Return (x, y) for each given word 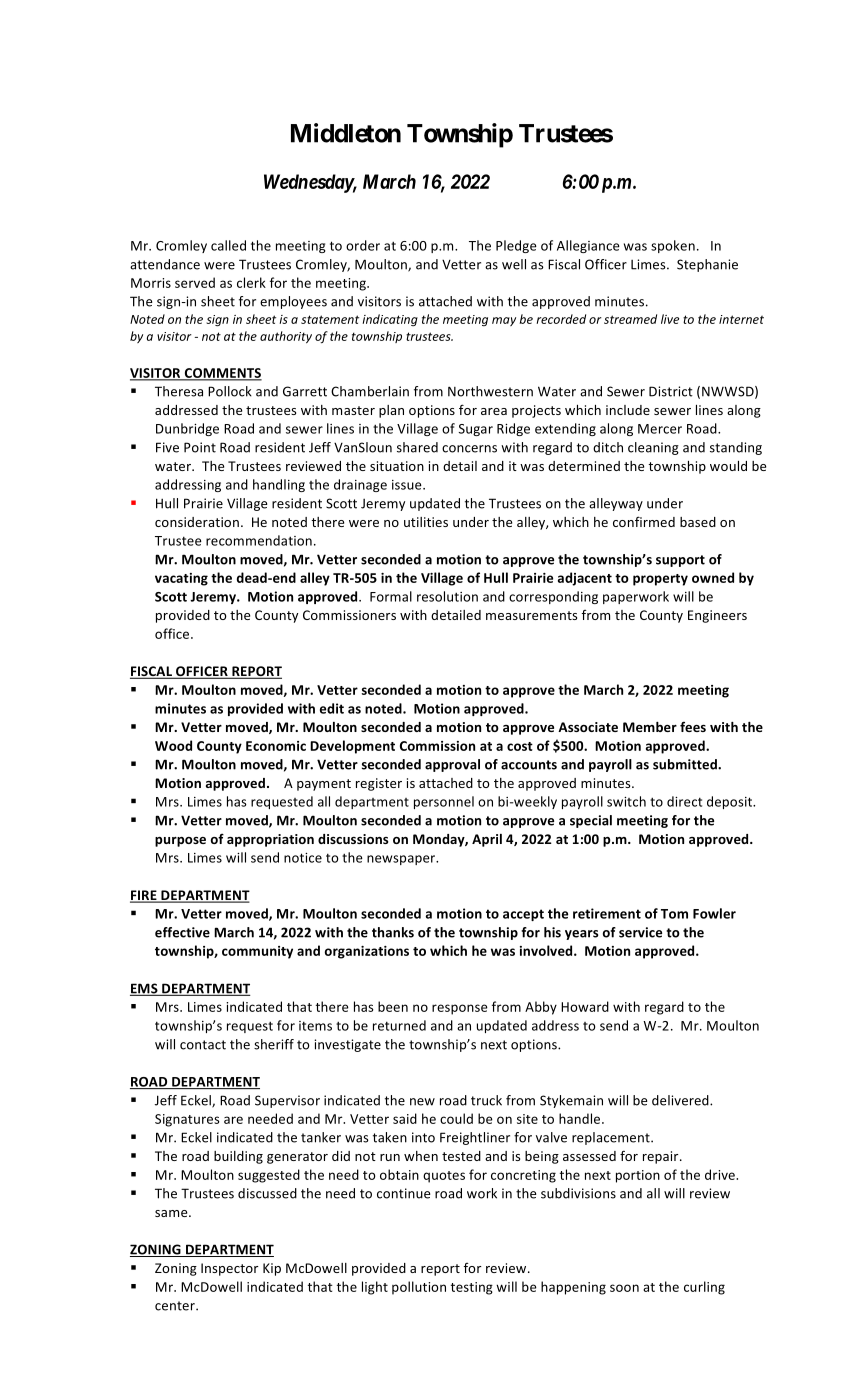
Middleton (346, 133)
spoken (673, 246)
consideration (197, 522)
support (680, 561)
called (228, 245)
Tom (674, 914)
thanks (393, 932)
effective (182, 932)
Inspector (229, 1269)
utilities (426, 522)
